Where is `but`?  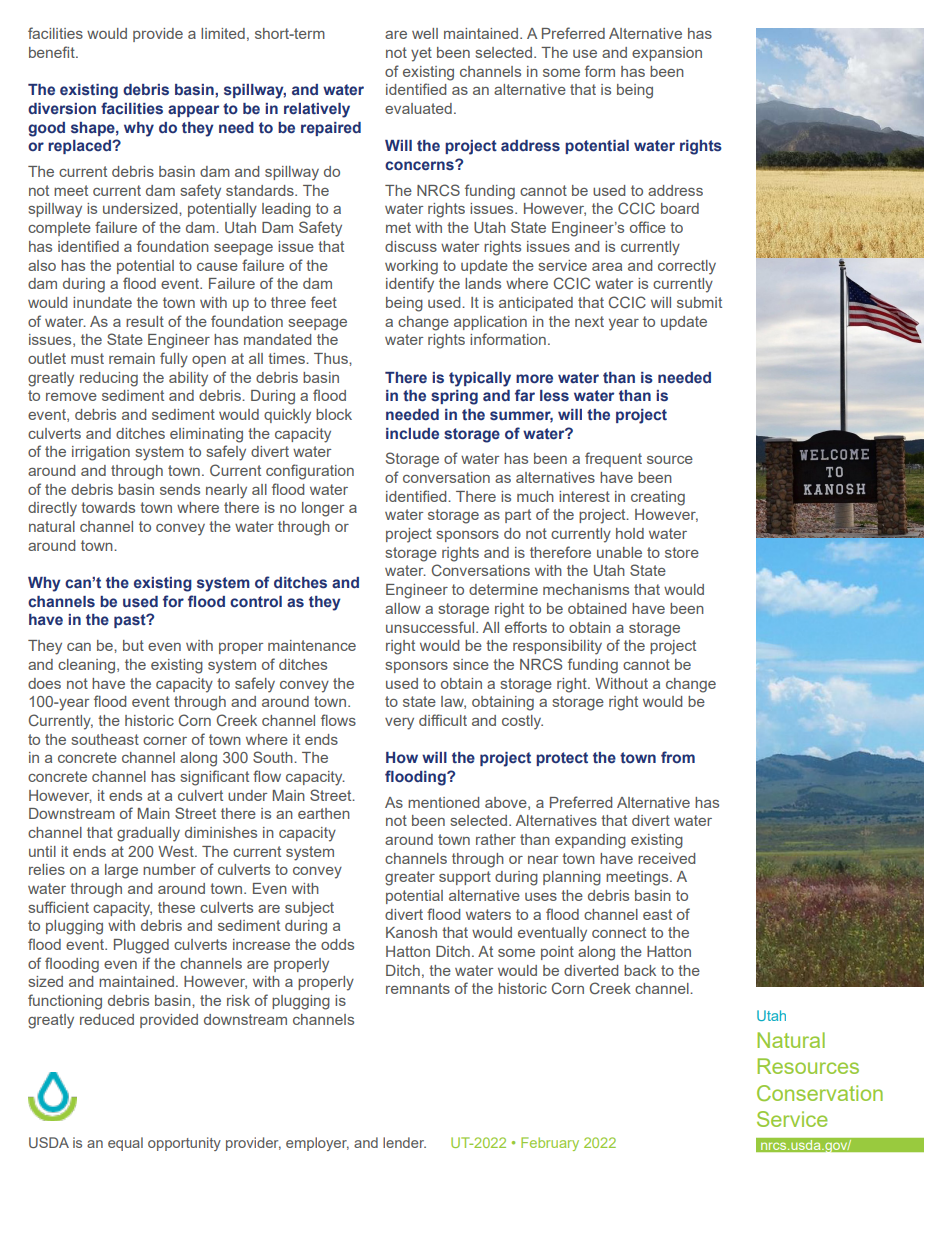 but is located at coordinates (133, 645).
